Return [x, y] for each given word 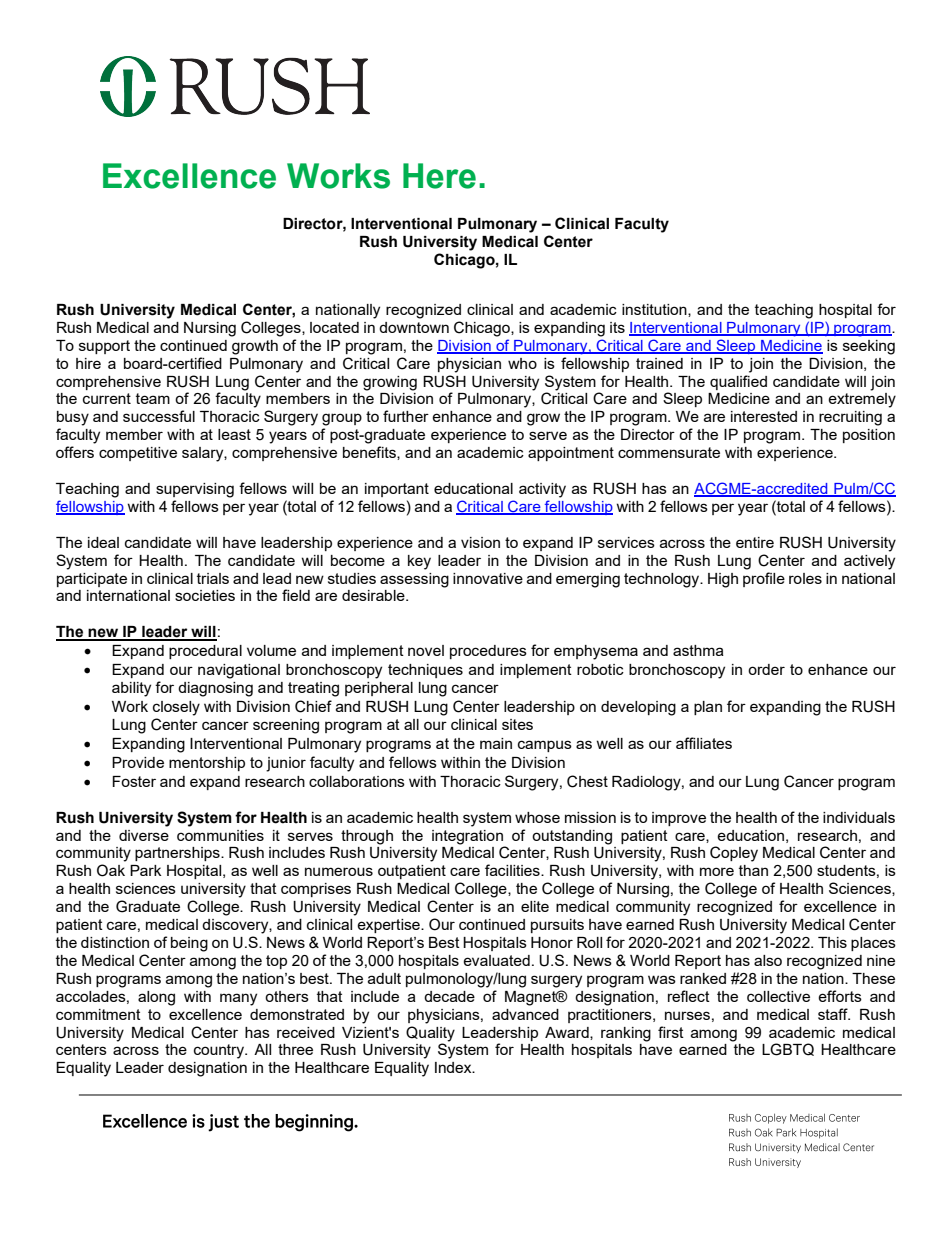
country [220, 1051]
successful [159, 416]
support [104, 347]
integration [467, 837]
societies [205, 595]
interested [764, 416]
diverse [144, 835]
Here [439, 176]
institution [655, 310]
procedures [488, 652]
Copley [734, 854]
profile [764, 579]
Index [454, 1067]
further [406, 416]
